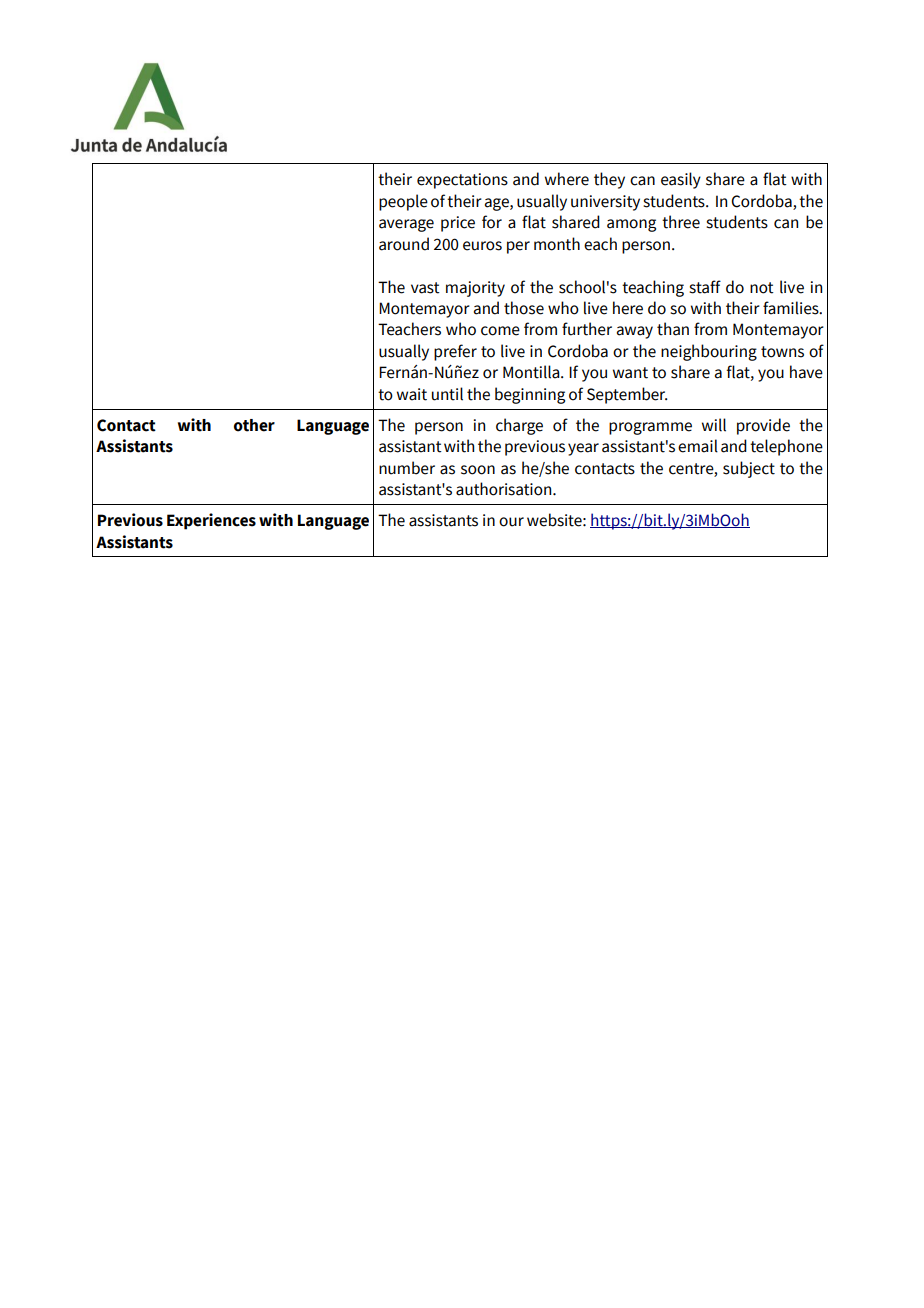  What do you see at coordinates (681, 180) in the screenshot?
I see `easily` at bounding box center [681, 180].
